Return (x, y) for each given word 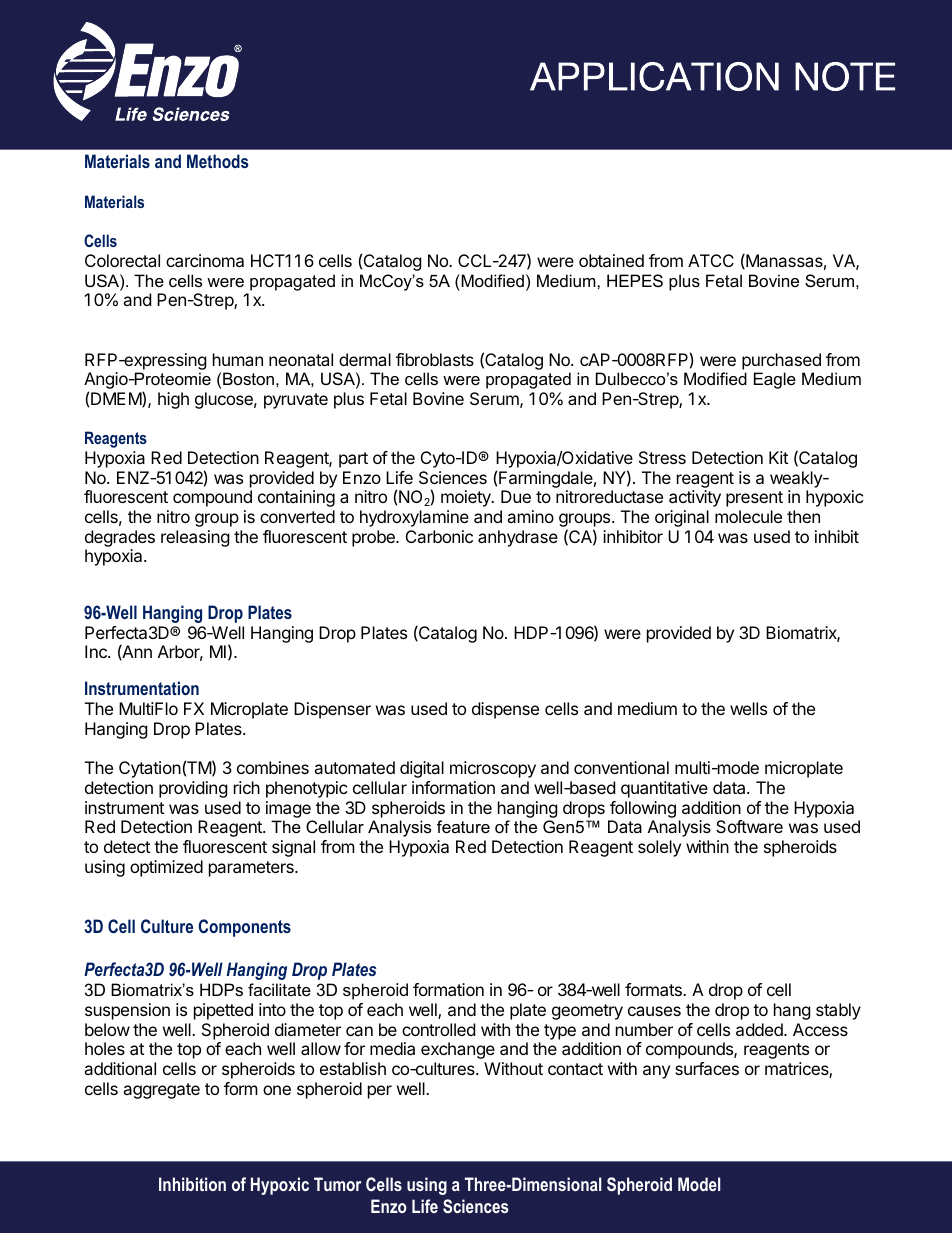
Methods (217, 161)
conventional (621, 767)
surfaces (707, 1068)
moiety (467, 498)
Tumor (337, 1184)
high (173, 400)
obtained (611, 260)
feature (463, 826)
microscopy (493, 769)
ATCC (711, 260)
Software (749, 826)
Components (244, 928)
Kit (778, 457)
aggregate (161, 1091)
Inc (97, 651)
